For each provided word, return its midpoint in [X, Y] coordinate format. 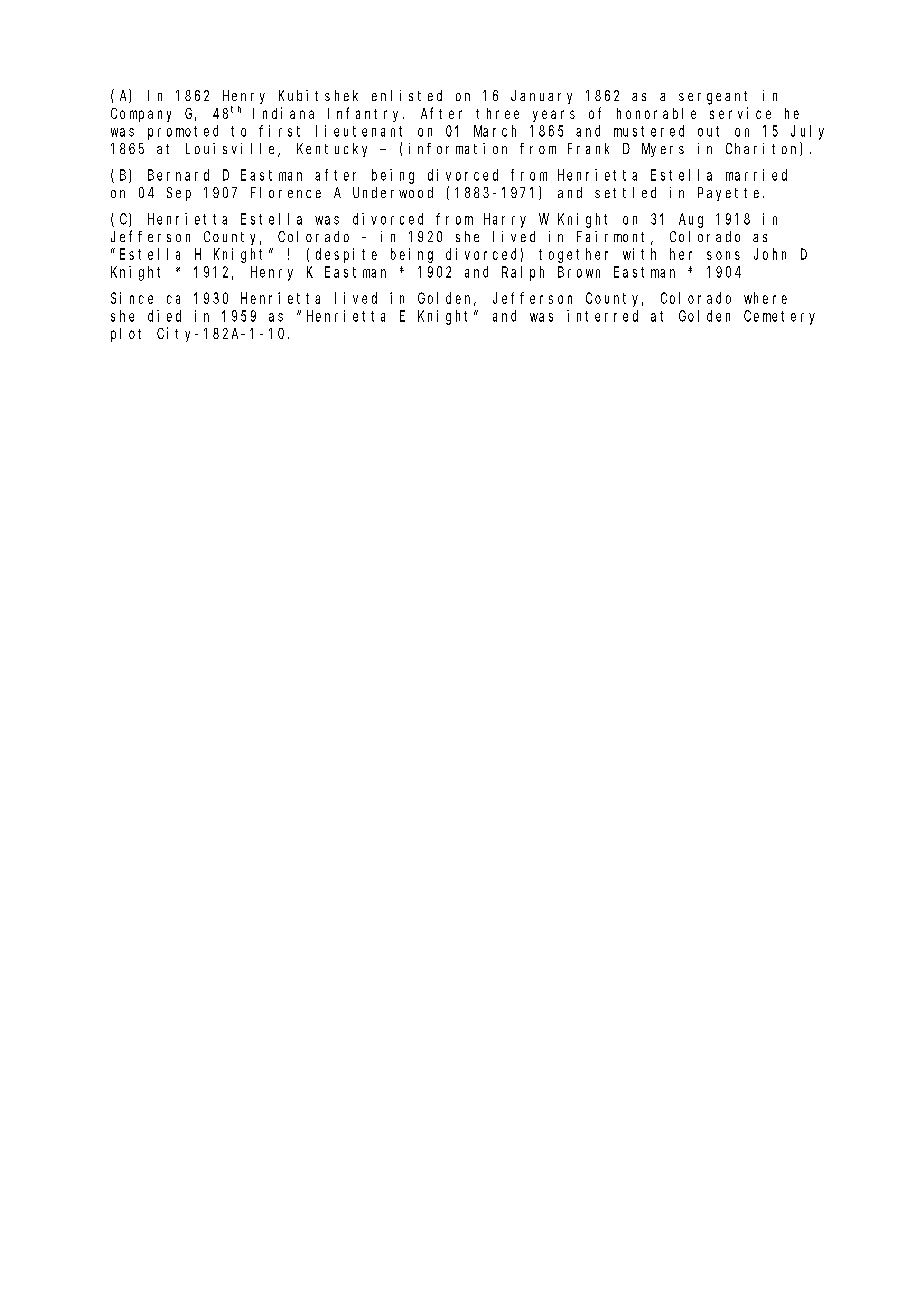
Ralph [523, 273]
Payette [731, 194]
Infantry [366, 114]
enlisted [407, 95]
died [164, 316]
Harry [505, 220]
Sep [179, 194]
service [740, 113]
